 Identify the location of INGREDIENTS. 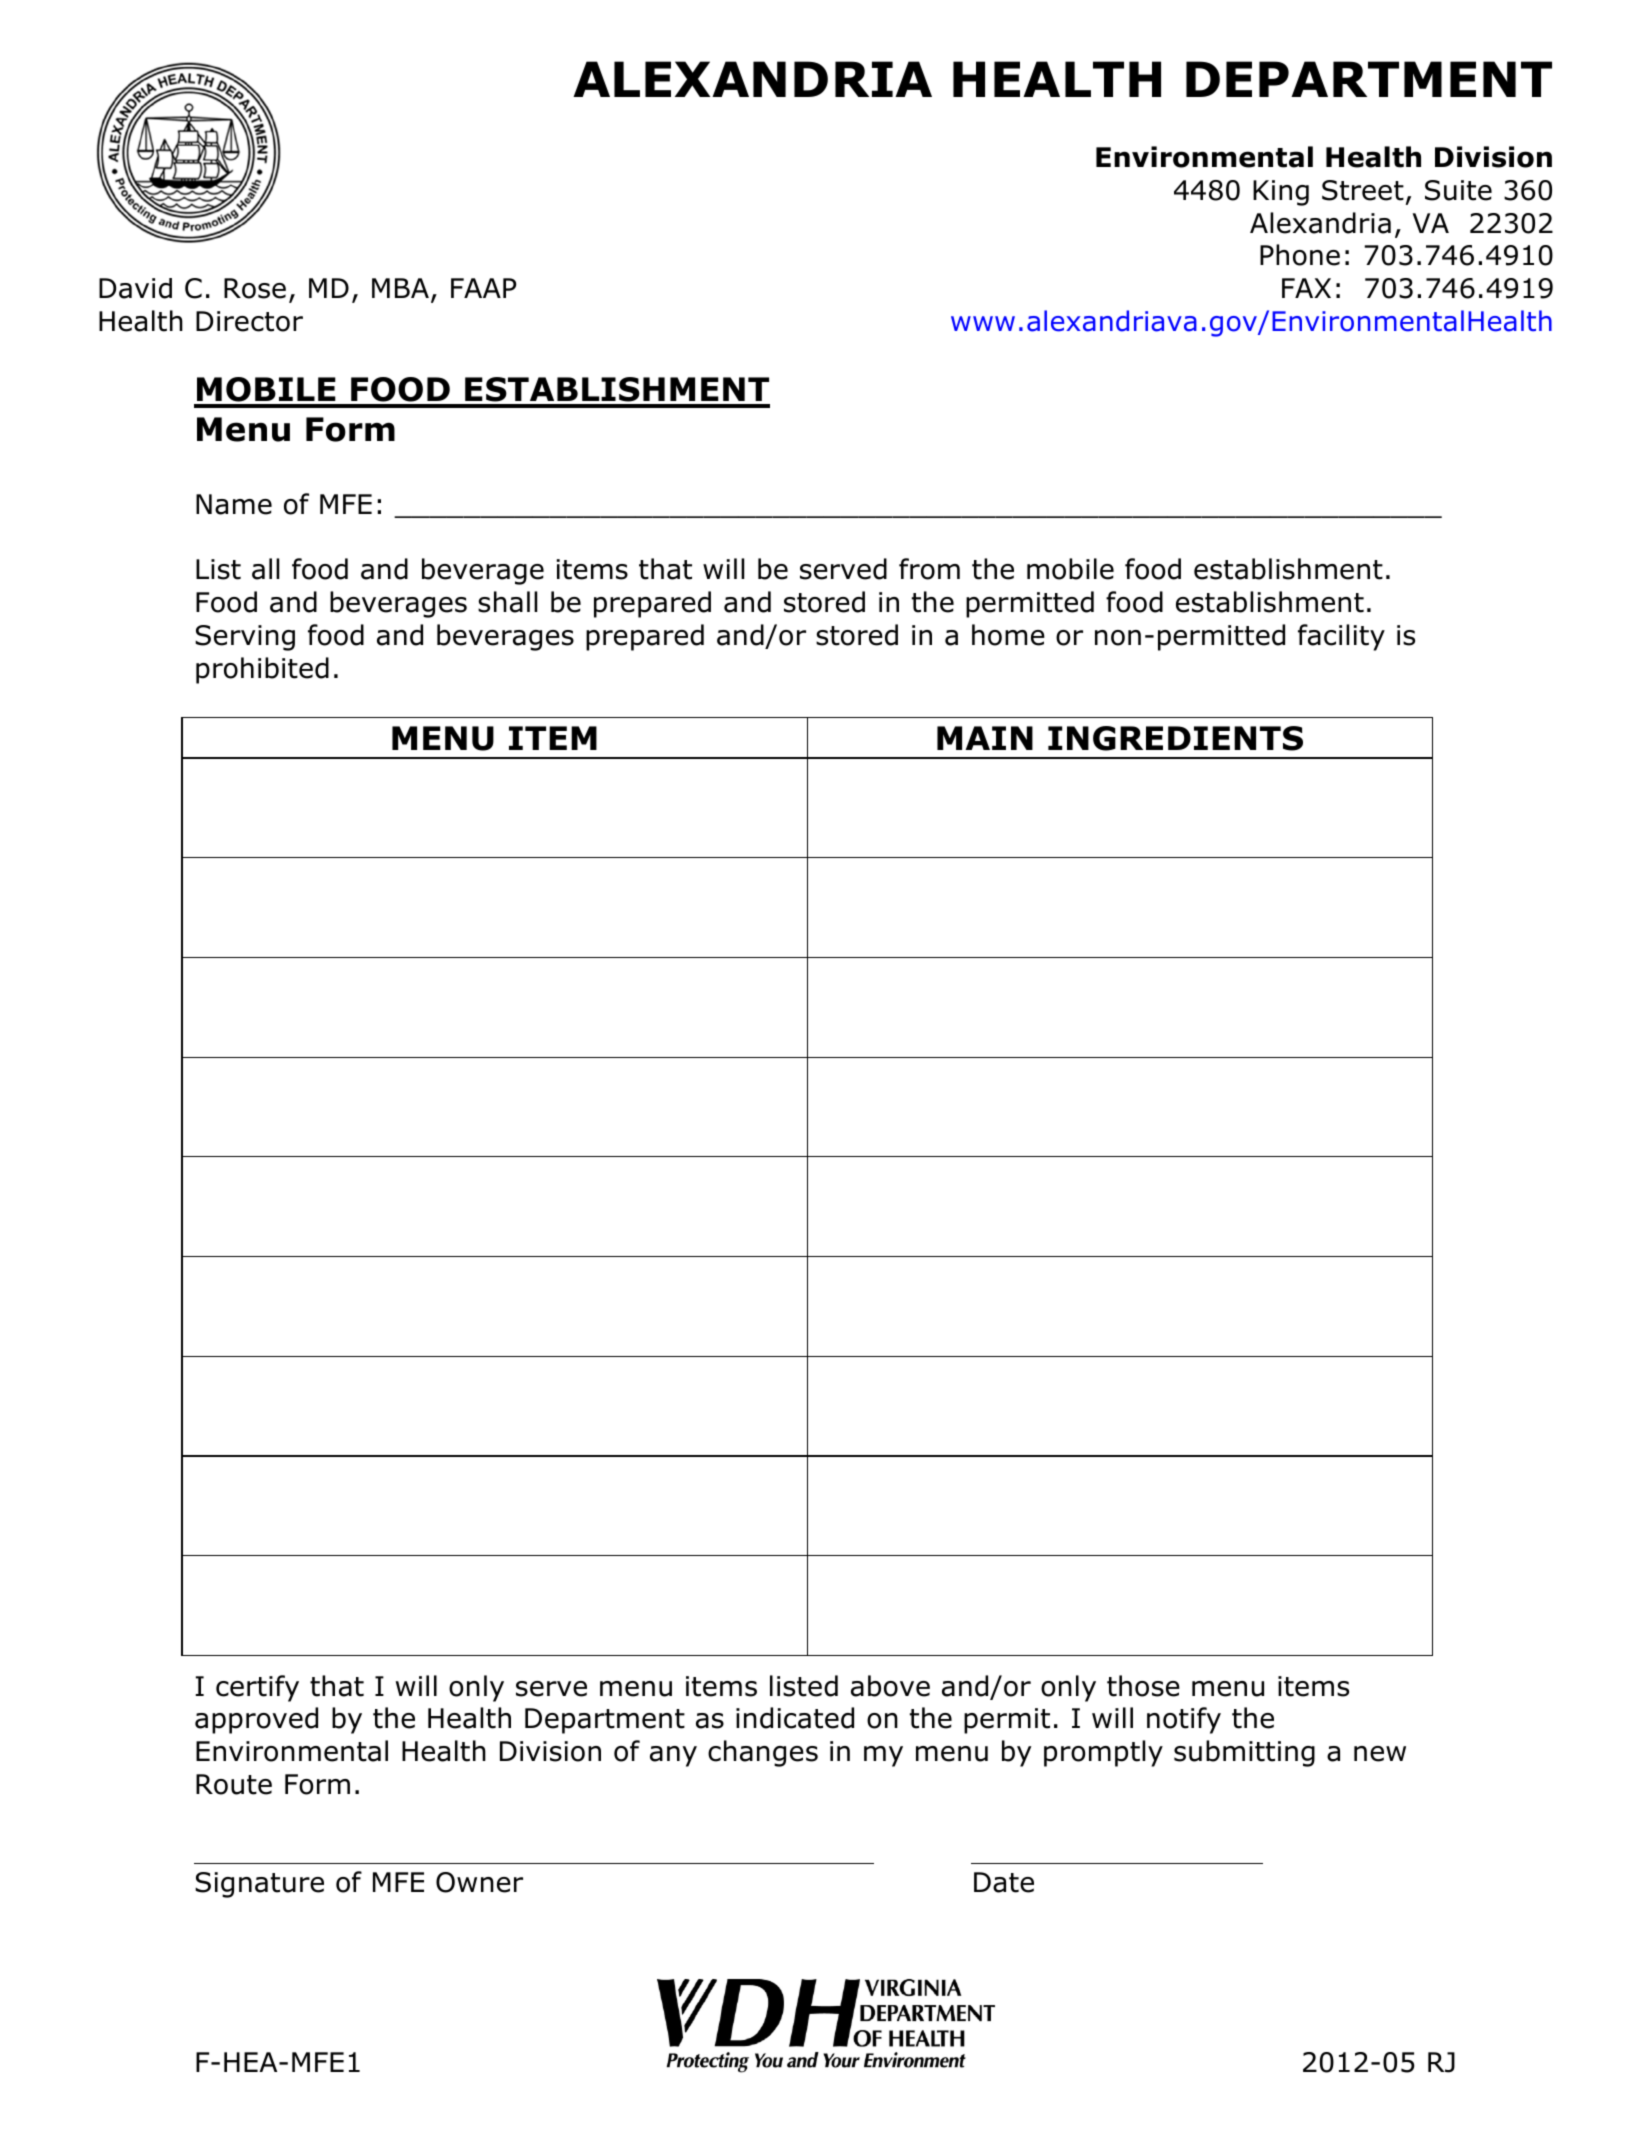
(1175, 738).
